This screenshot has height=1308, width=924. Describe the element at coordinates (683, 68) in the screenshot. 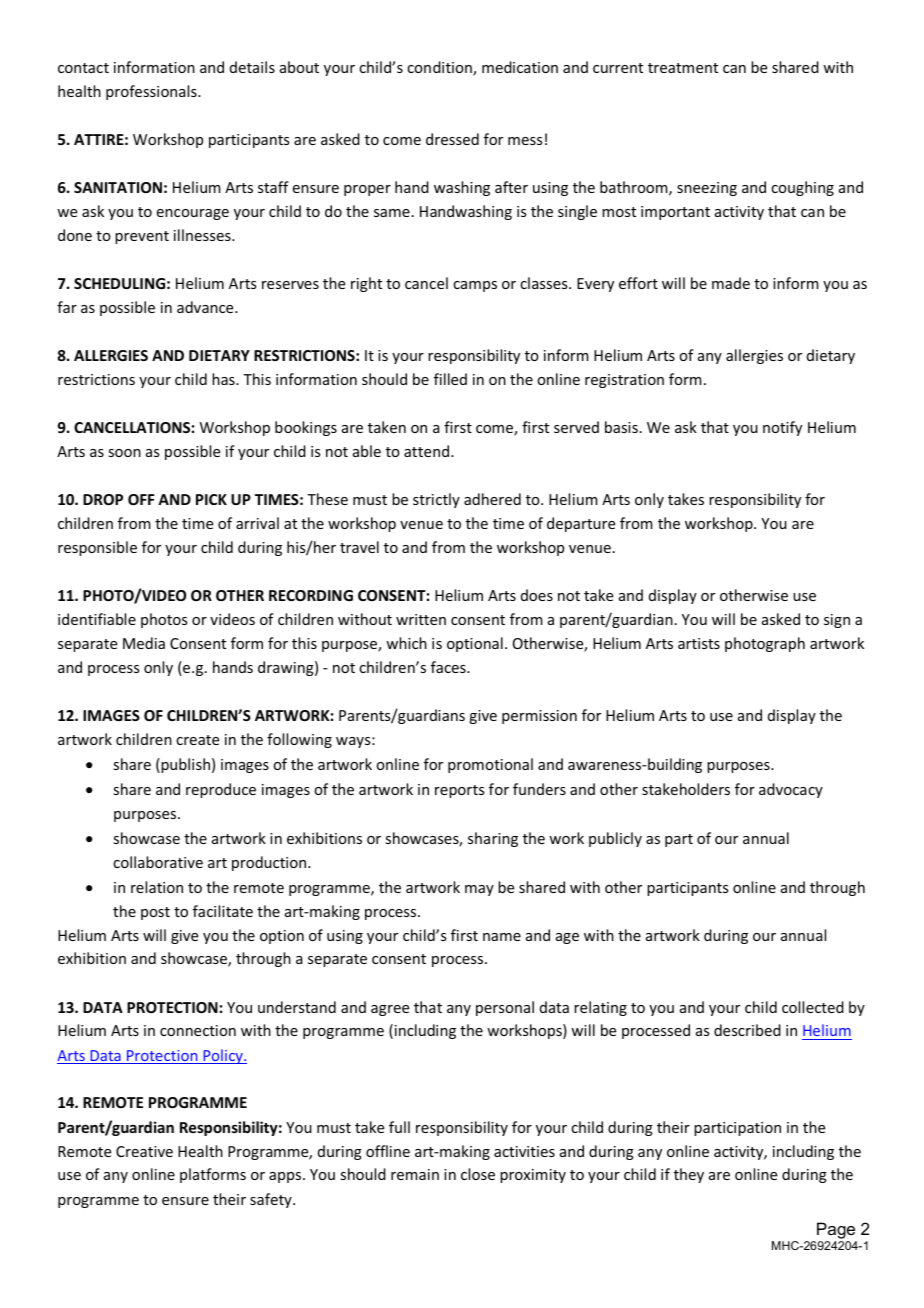

I see `treatment` at that location.
